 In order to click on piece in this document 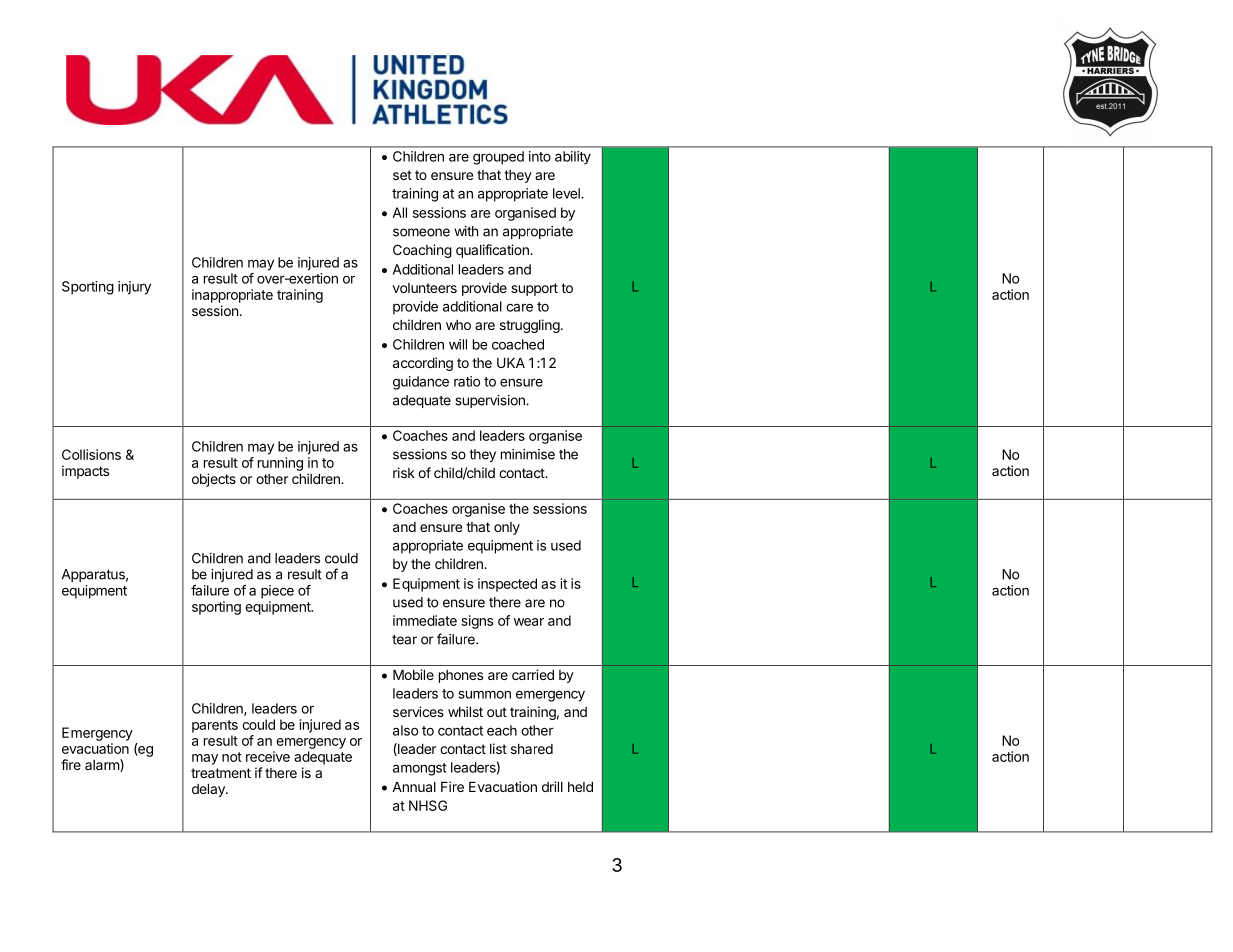, I will do `click(277, 592)`.
